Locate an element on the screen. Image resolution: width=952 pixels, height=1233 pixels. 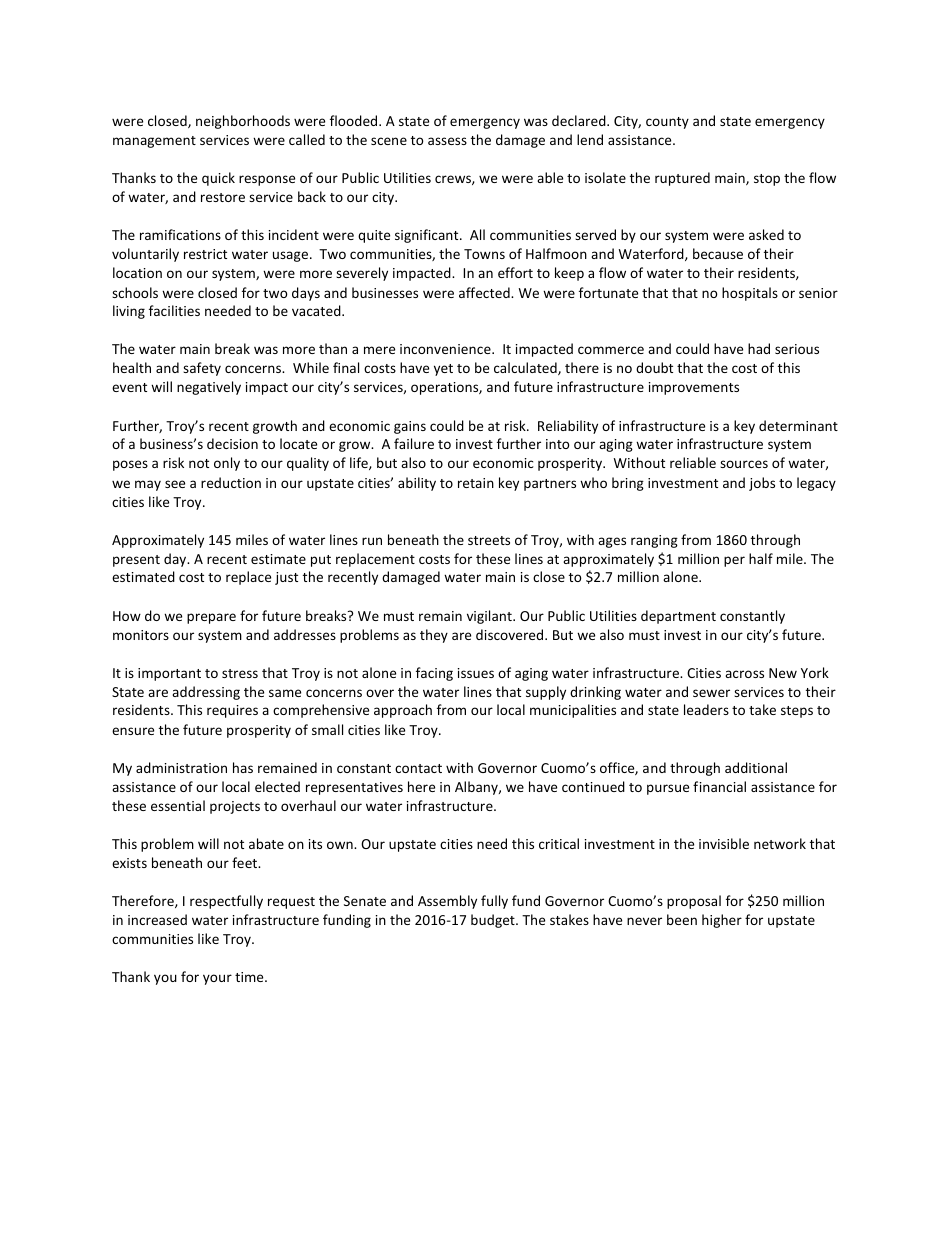
stop is located at coordinates (767, 180).
